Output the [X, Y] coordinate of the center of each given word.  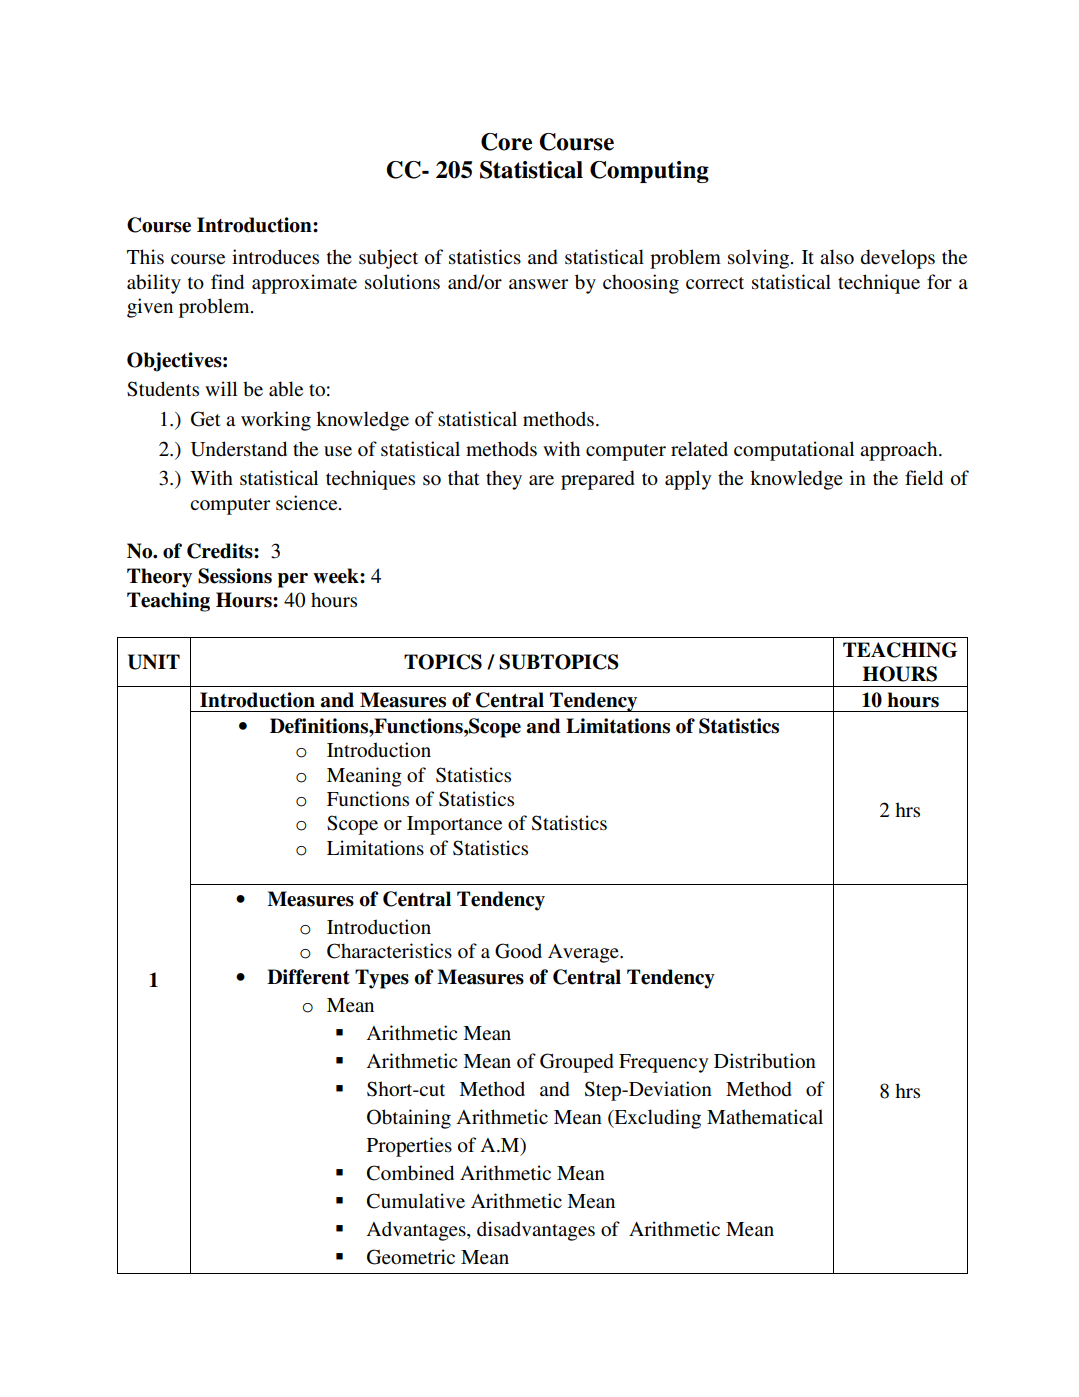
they [504, 480]
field [924, 478]
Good [518, 951]
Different [308, 977]
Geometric [411, 1257]
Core [506, 142]
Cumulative [416, 1201]
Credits [221, 551]
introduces [275, 257]
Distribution [765, 1061]
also [837, 257]
